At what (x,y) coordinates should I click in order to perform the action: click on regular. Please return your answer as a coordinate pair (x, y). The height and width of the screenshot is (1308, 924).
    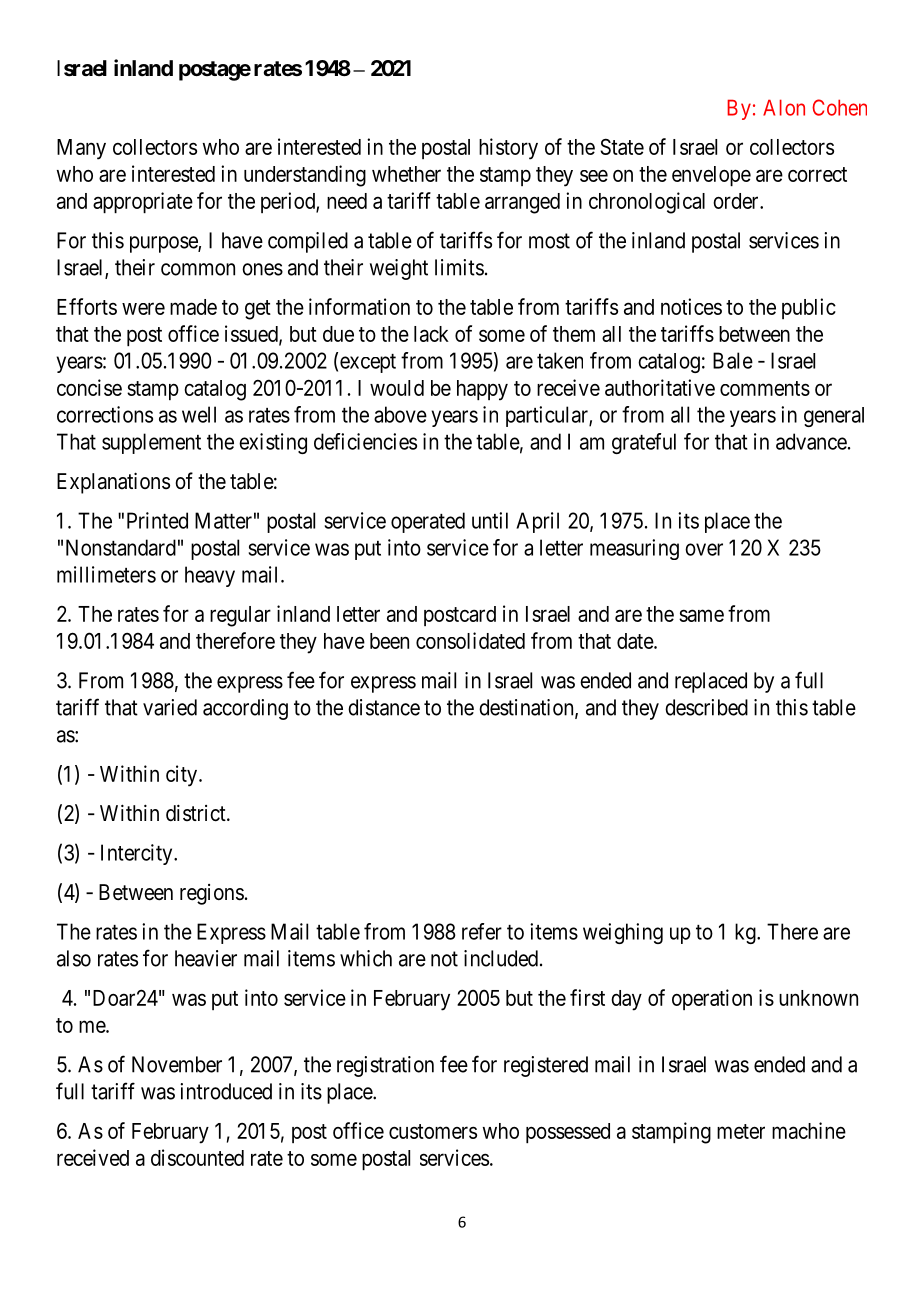
    Looking at the image, I should click on (240, 616).
